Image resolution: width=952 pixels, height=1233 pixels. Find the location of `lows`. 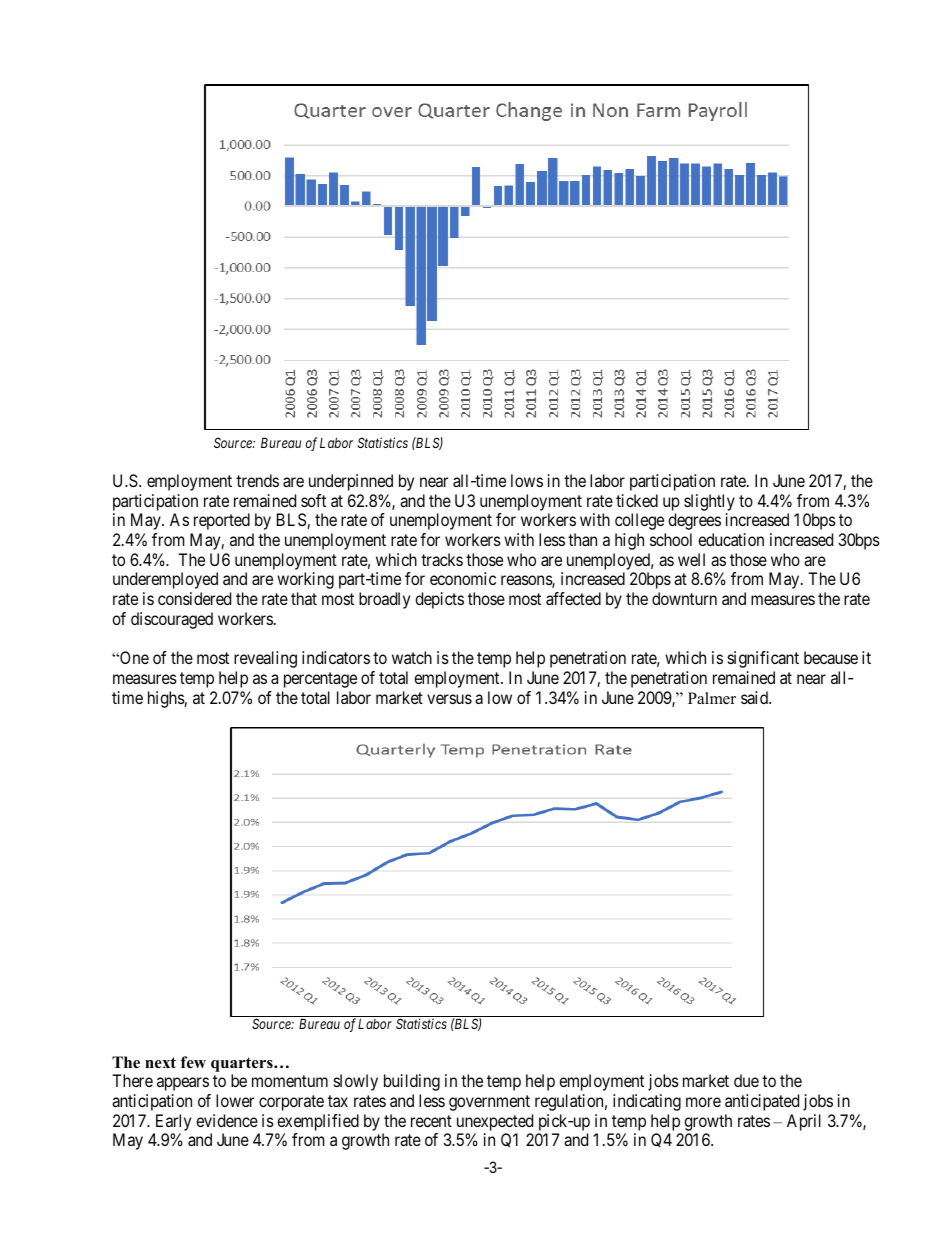

lows is located at coordinates (527, 480).
